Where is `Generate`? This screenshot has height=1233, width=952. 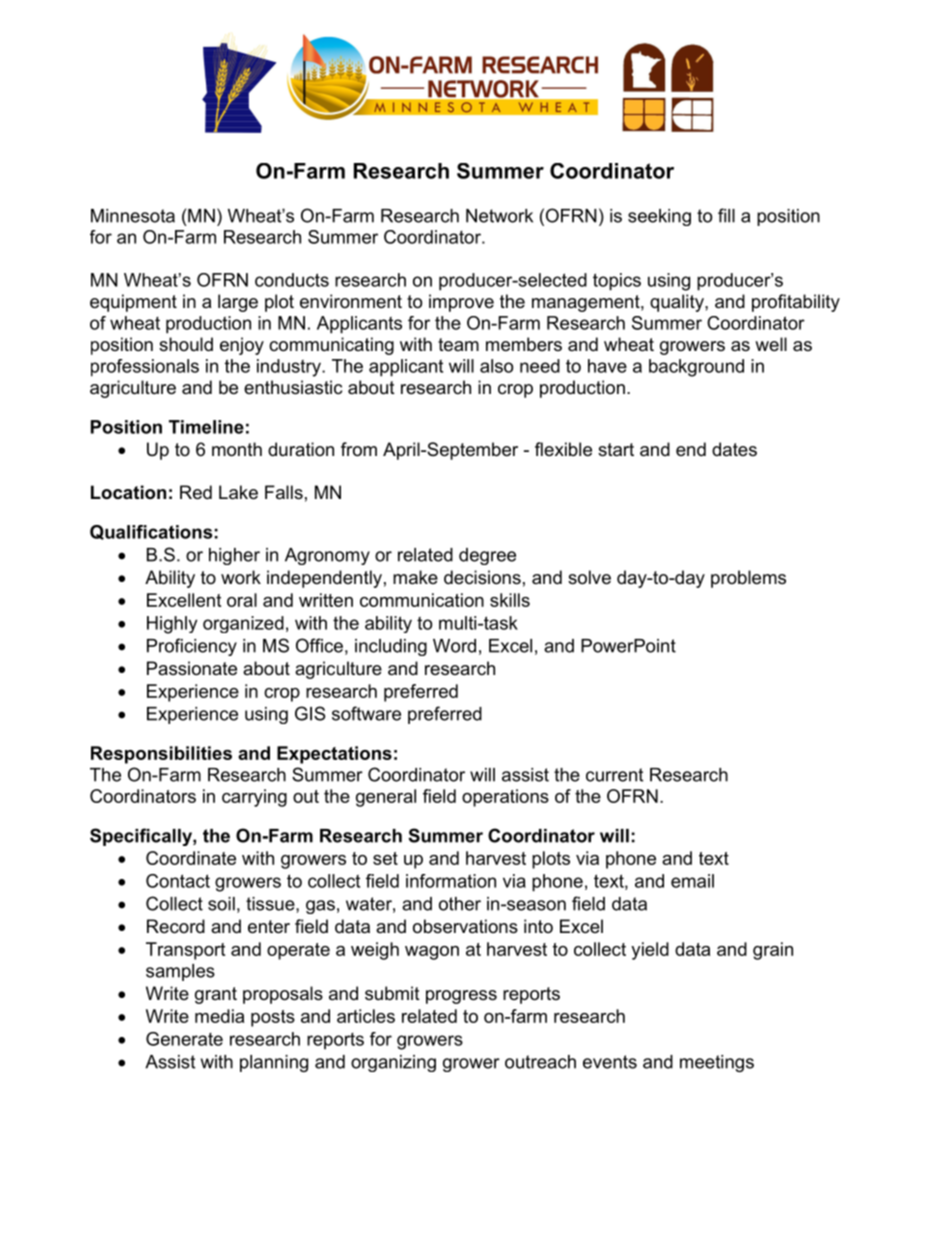
Generate is located at coordinates (184, 1039).
